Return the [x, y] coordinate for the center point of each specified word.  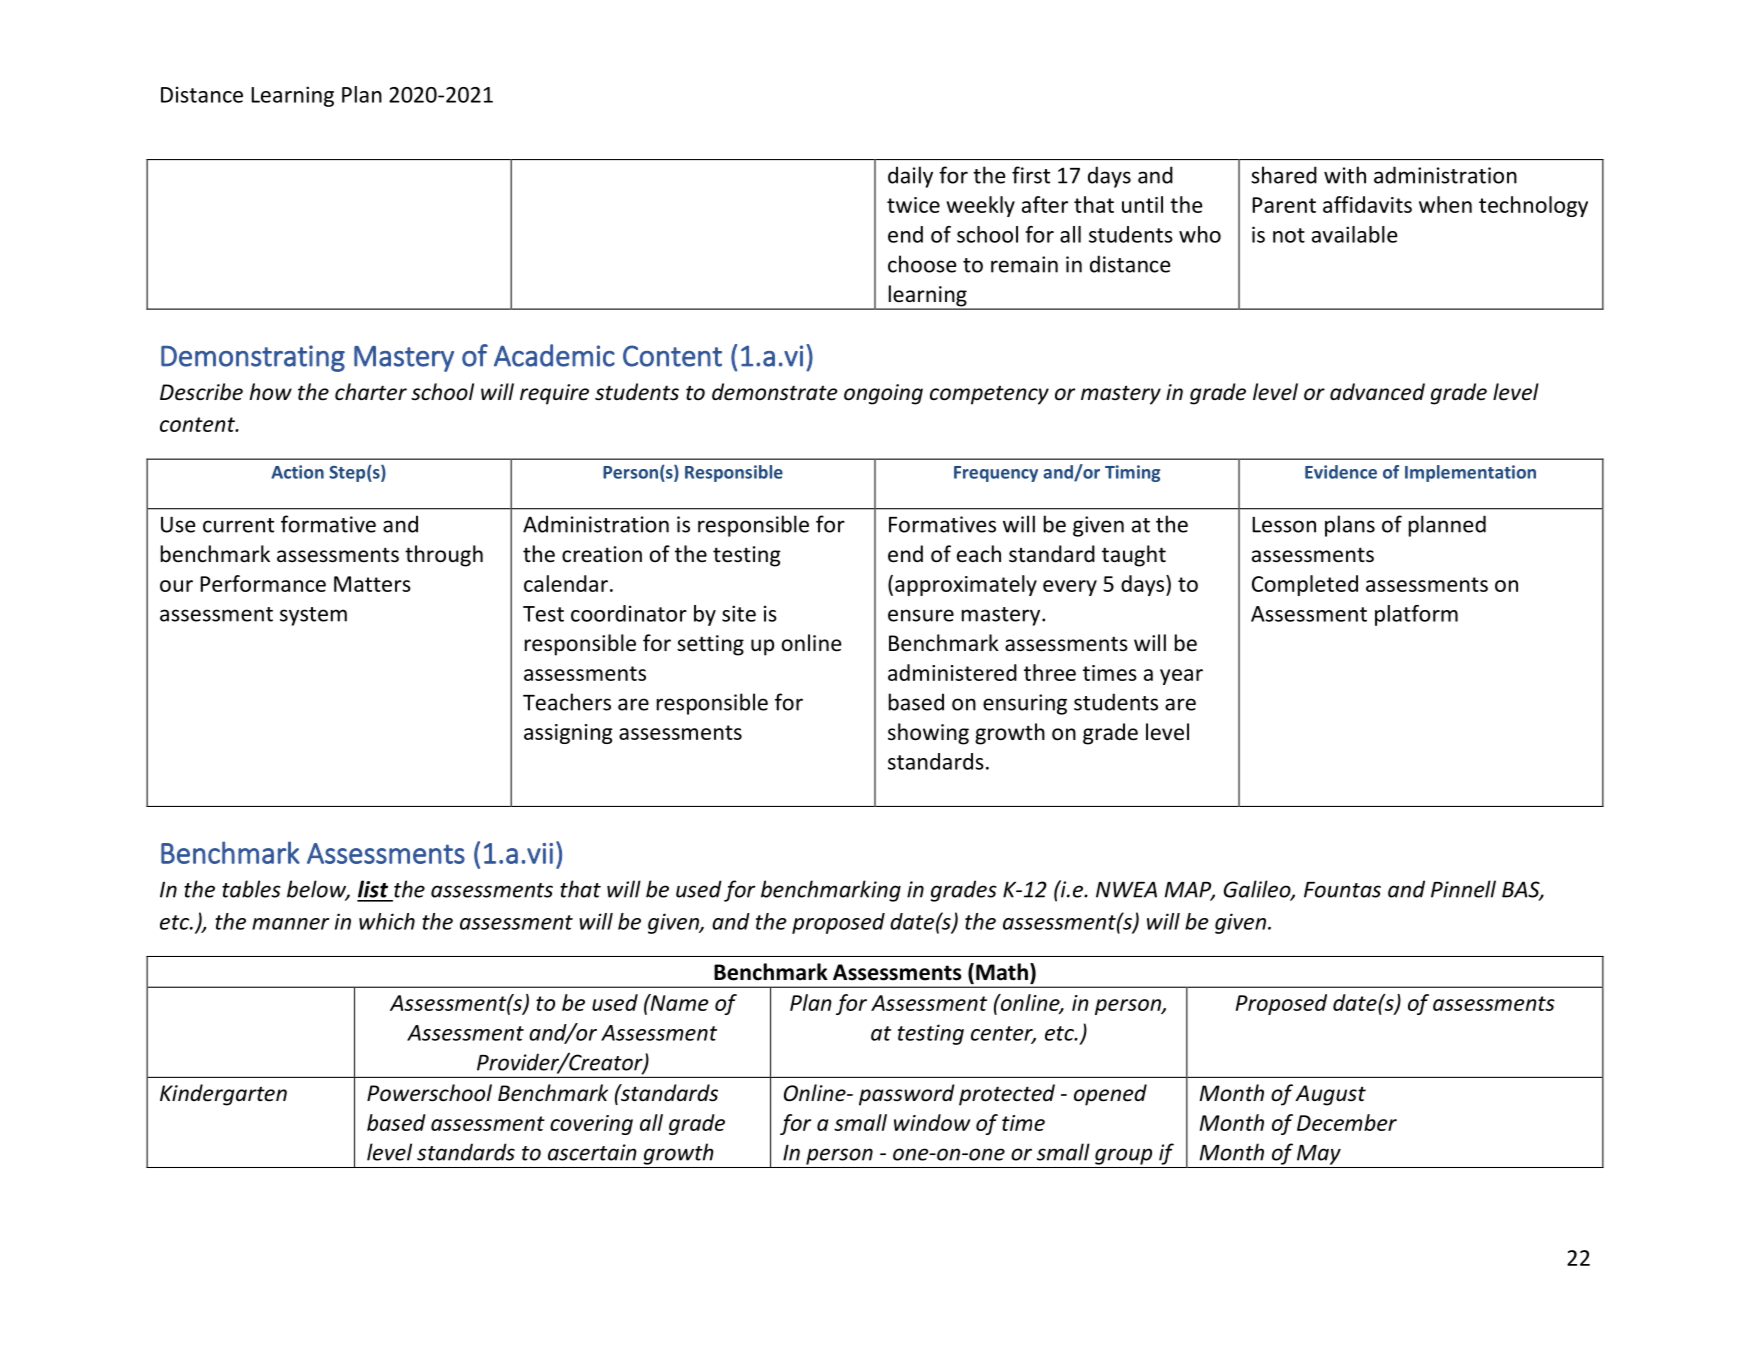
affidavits [1367, 204]
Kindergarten [223, 1095]
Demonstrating [253, 358]
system [313, 616]
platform [1416, 615]
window [932, 1122]
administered [952, 672]
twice [913, 205]
